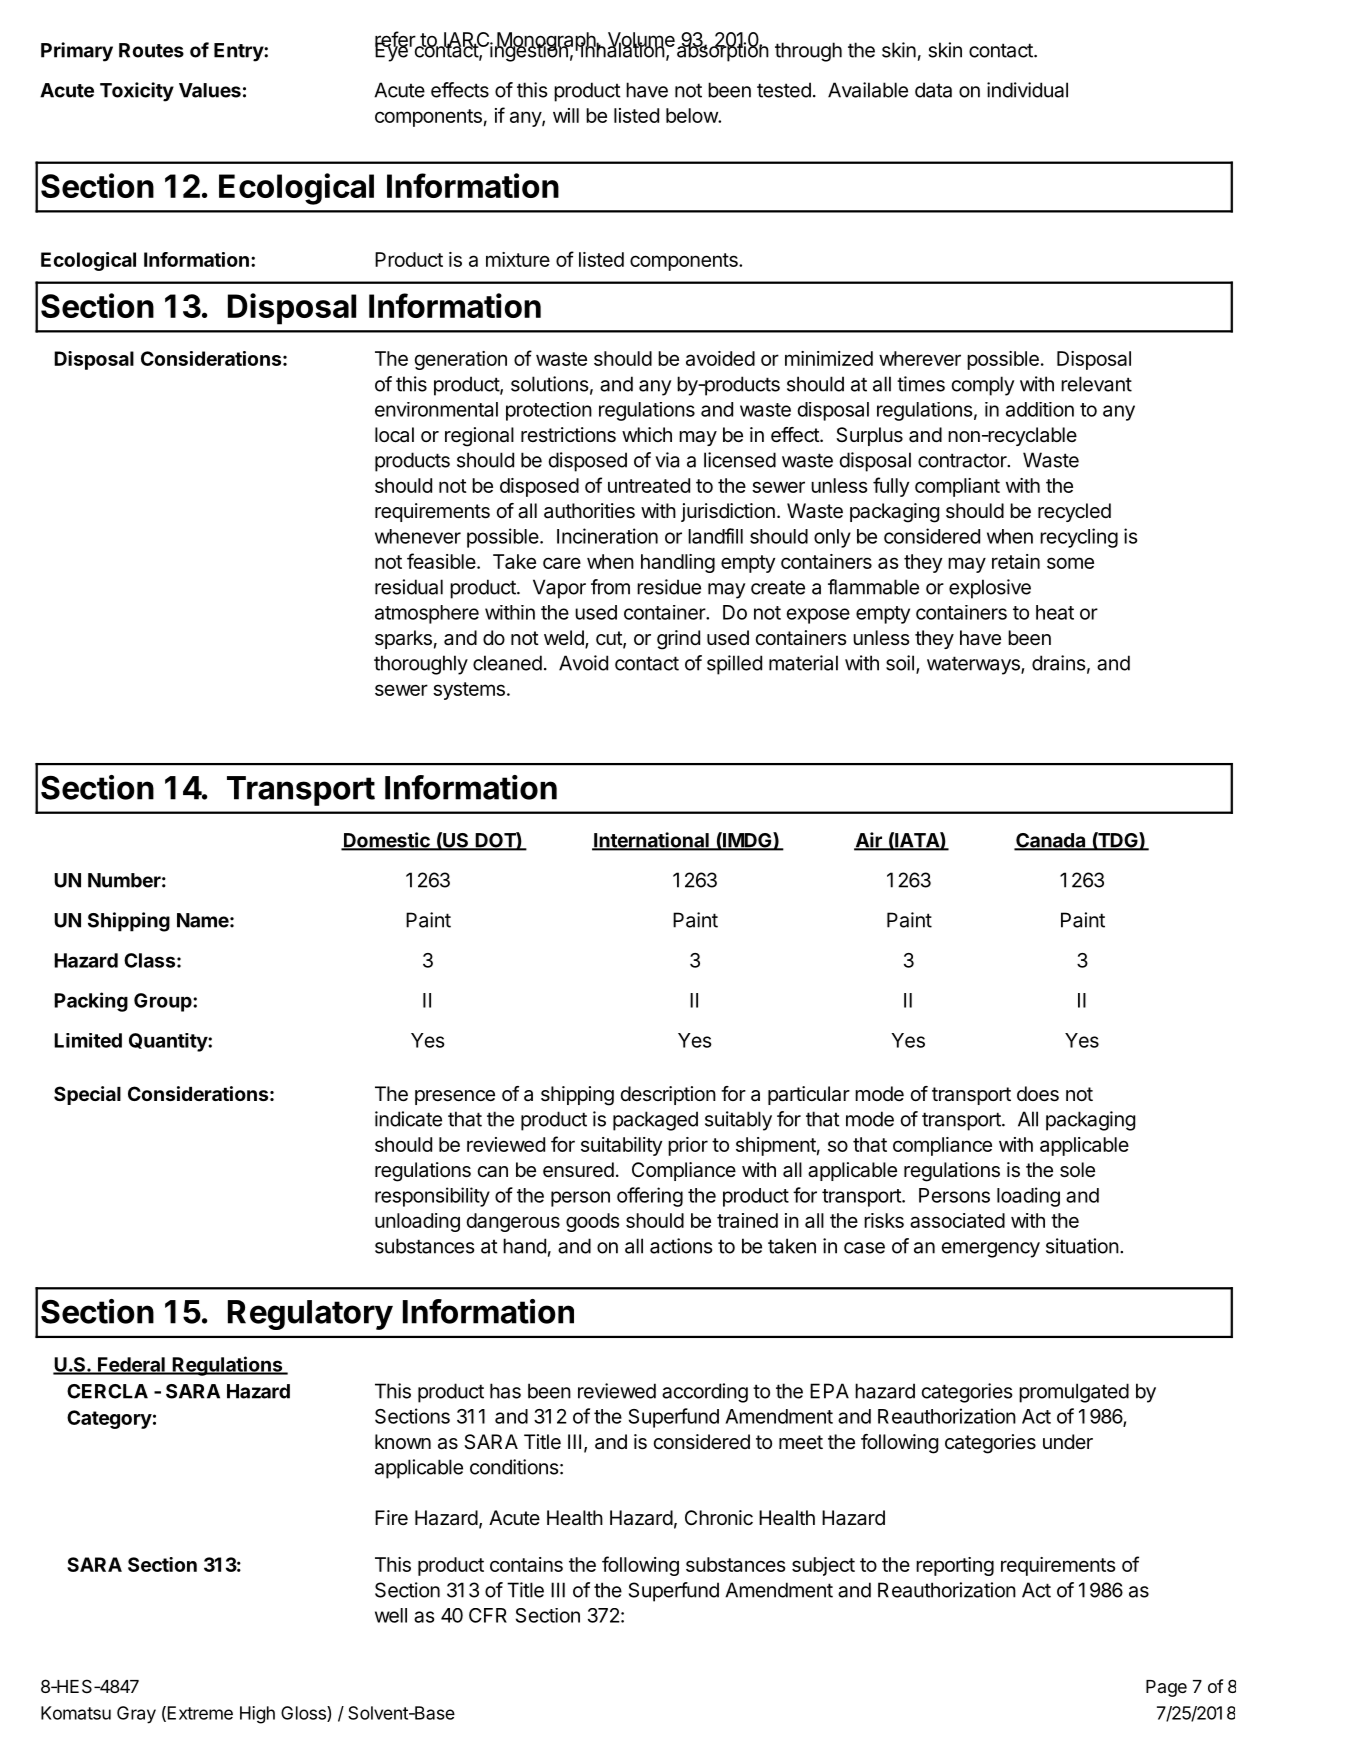 The height and width of the document is (1763, 1362). I want to click on CFR, so click(488, 1615).
